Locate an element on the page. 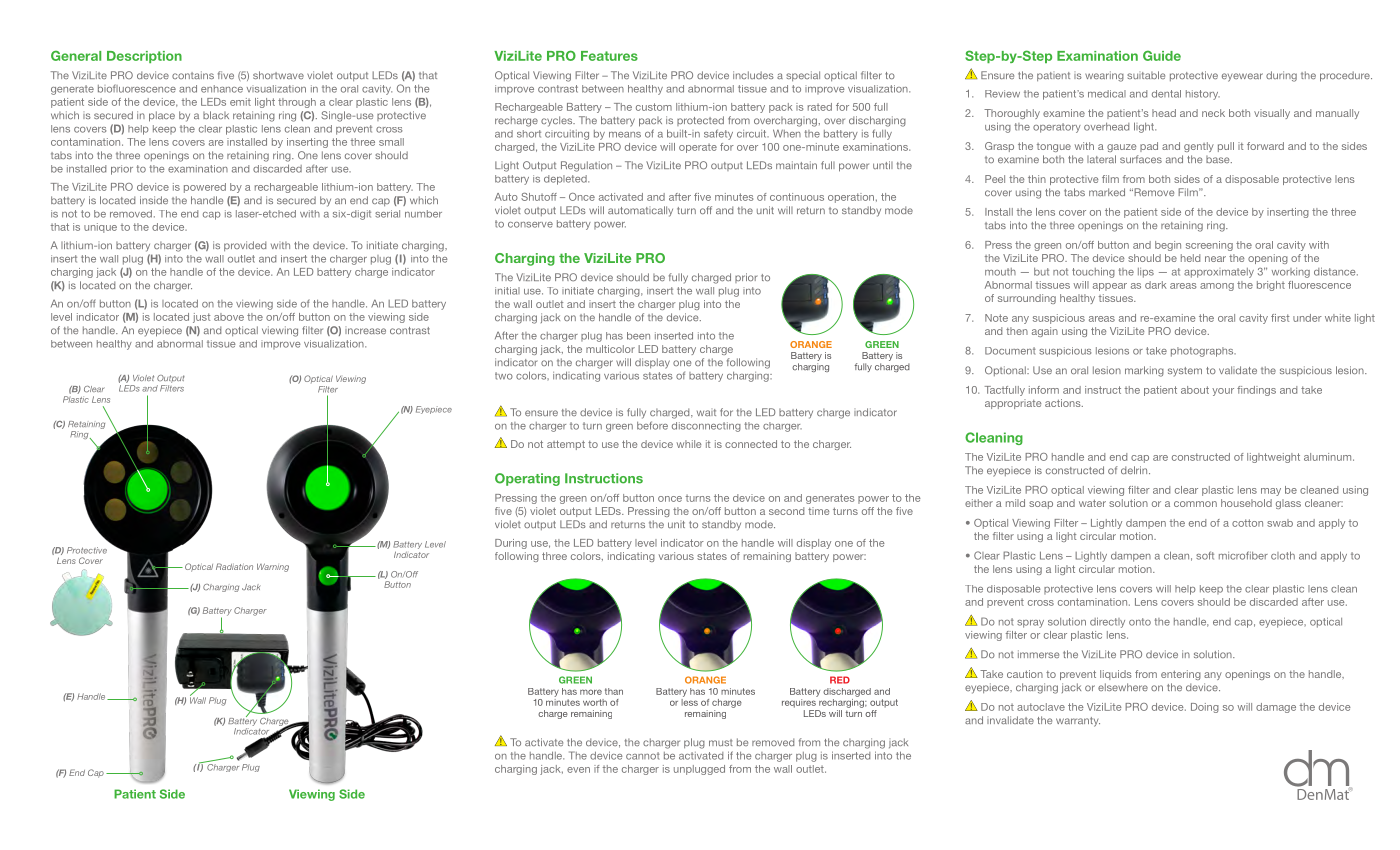 This document has height=850, width=1400. Radiation is located at coordinates (234, 566).
